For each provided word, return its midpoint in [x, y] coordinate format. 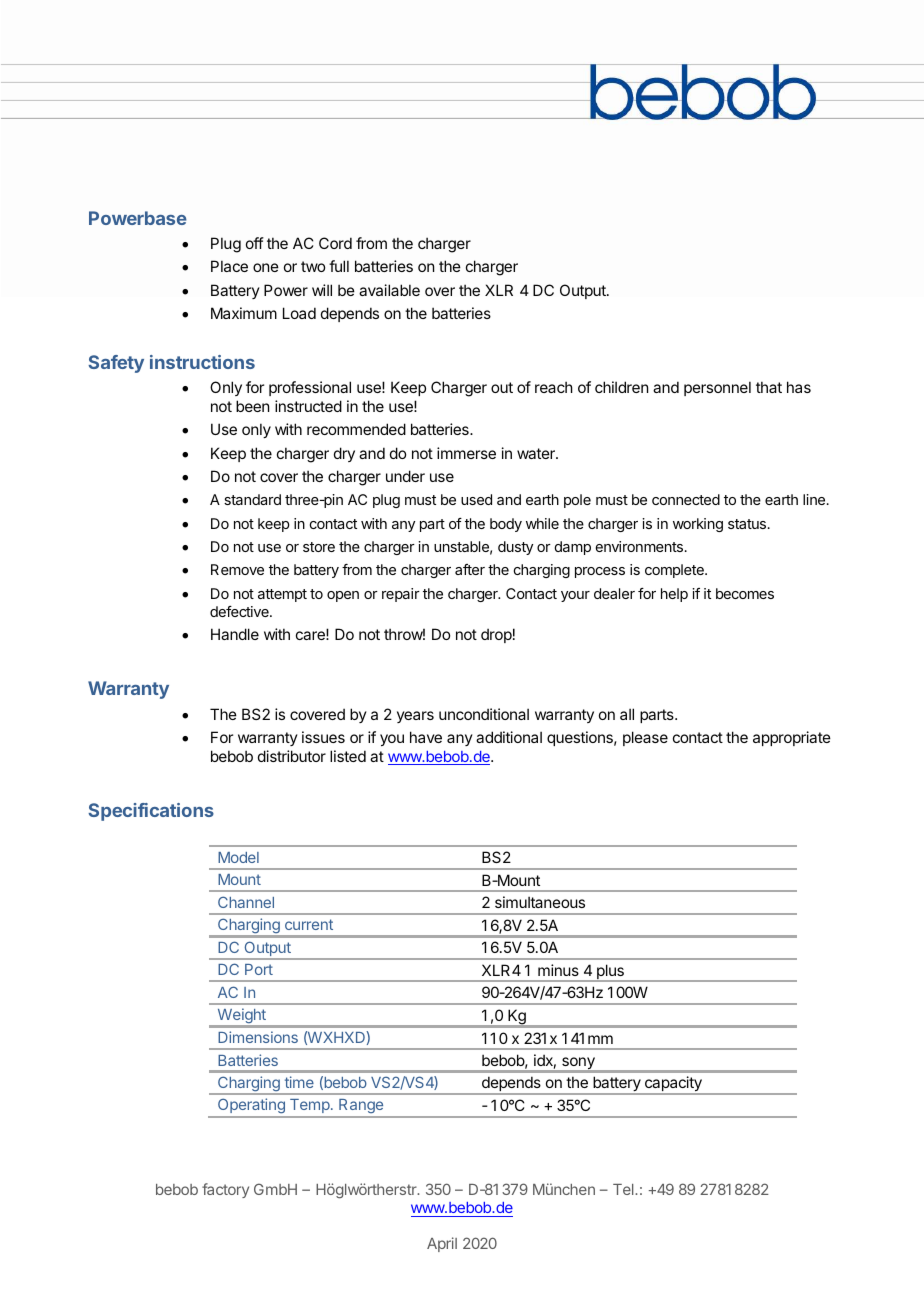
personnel [717, 388]
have [426, 737]
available [389, 290]
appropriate [792, 738]
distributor [292, 756]
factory [225, 1190]
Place [229, 266]
